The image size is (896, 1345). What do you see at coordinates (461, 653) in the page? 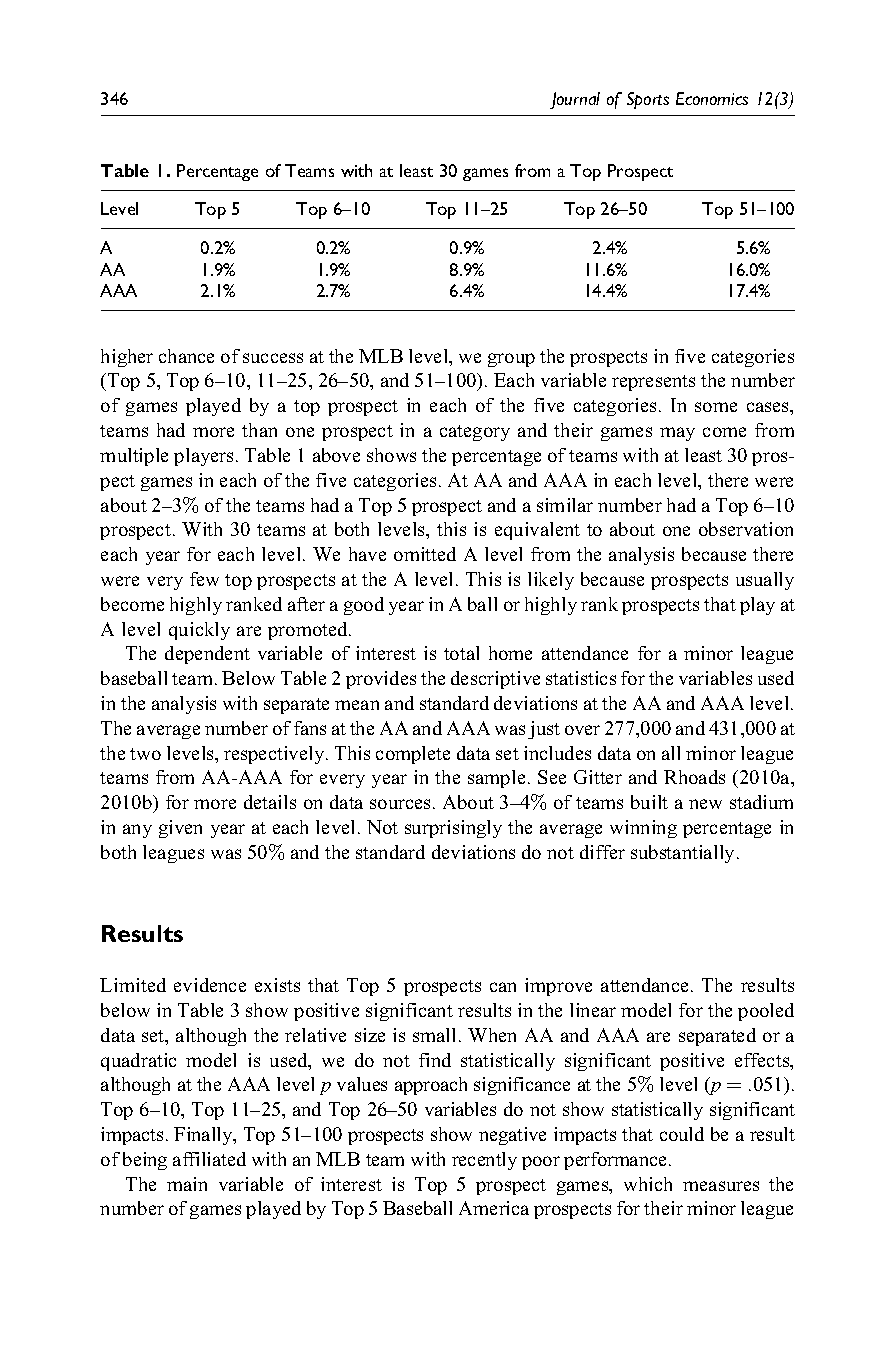
I see `total` at bounding box center [461, 653].
